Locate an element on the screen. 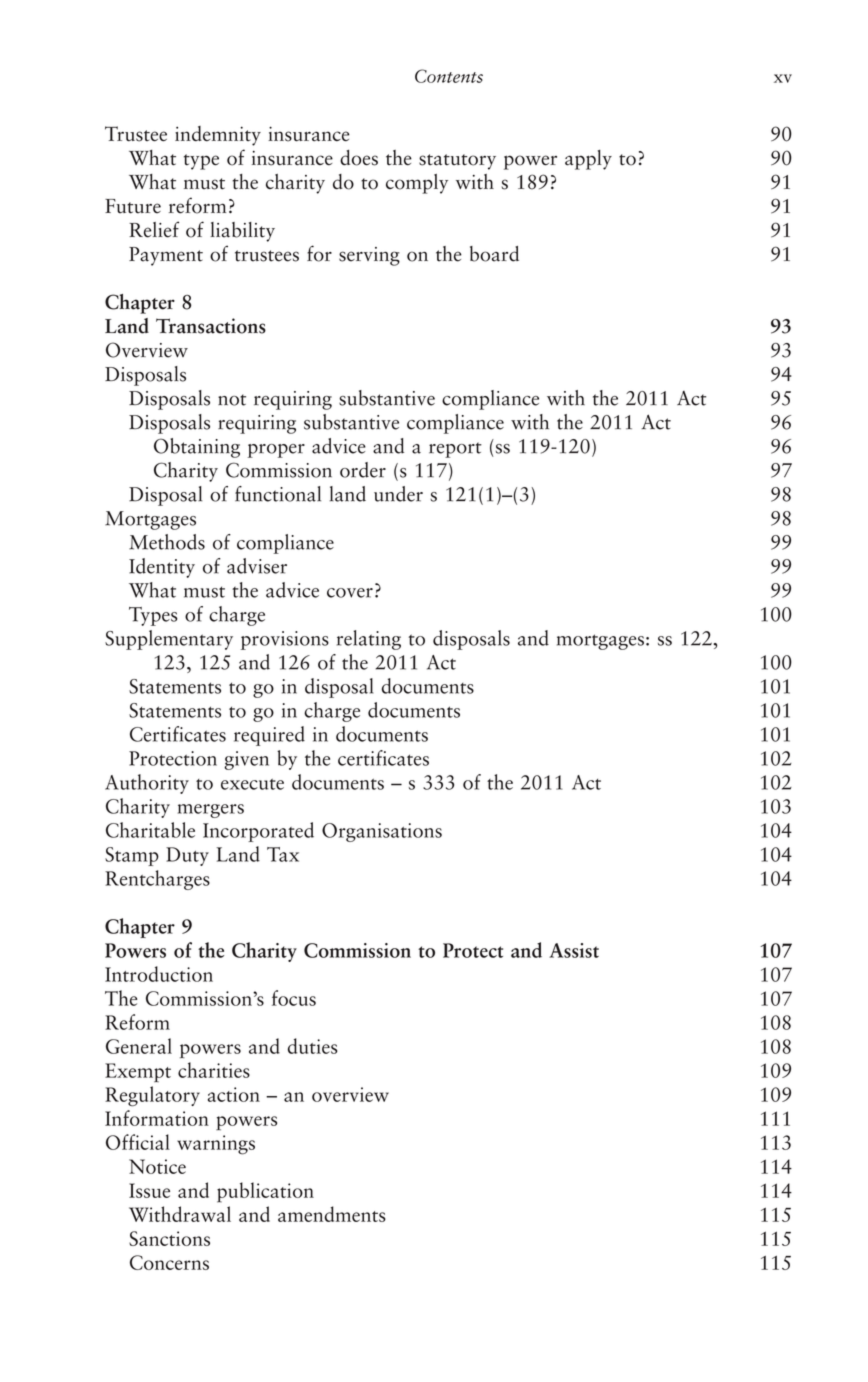 This screenshot has height=1382, width=868. Obtaining is located at coordinates (197, 448).
